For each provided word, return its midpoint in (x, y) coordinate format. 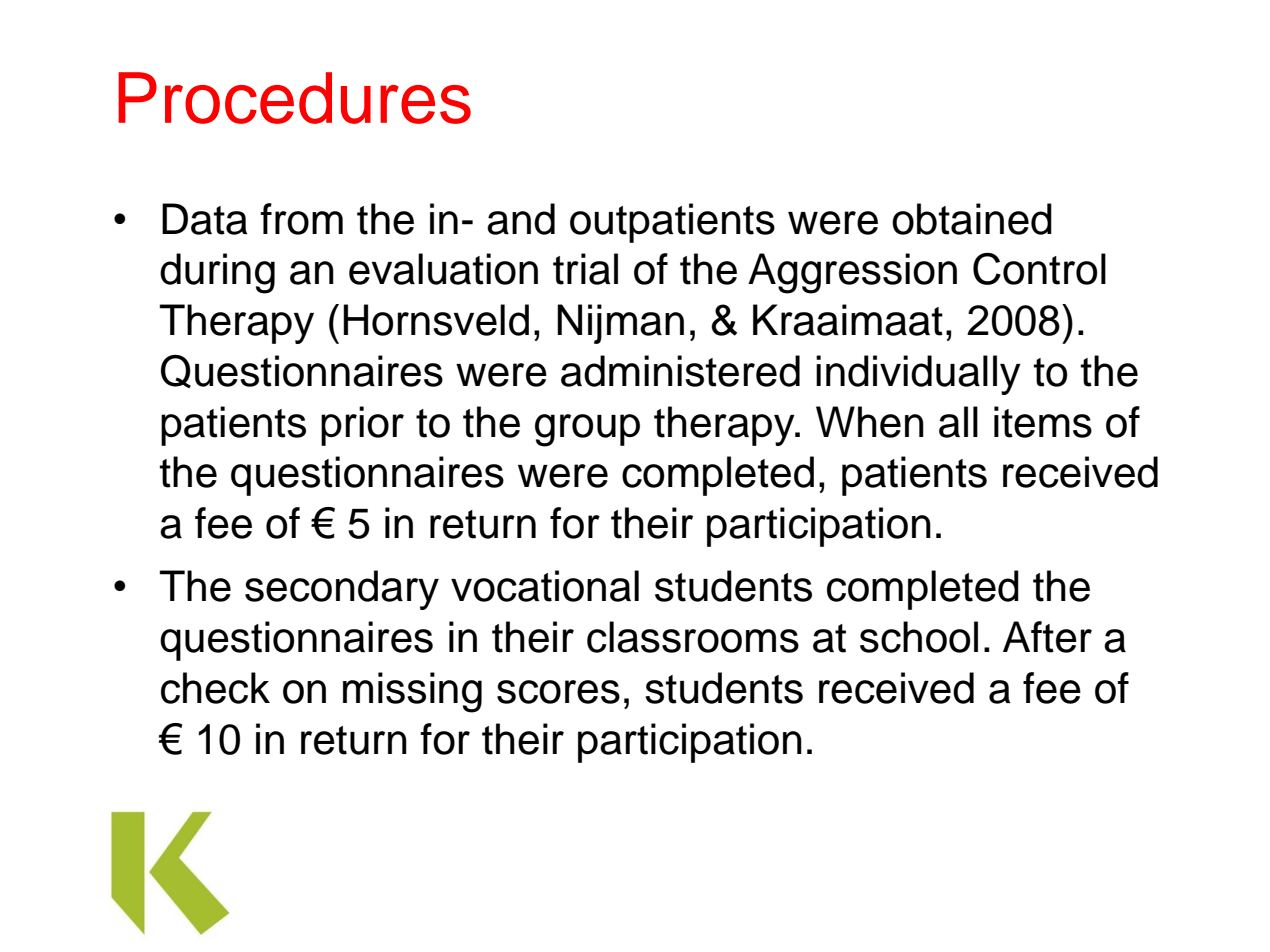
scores (558, 692)
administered (680, 371)
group (587, 430)
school (919, 637)
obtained (972, 219)
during (217, 273)
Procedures (294, 98)
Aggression (852, 273)
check (215, 688)
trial (585, 269)
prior (362, 426)
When (870, 422)
